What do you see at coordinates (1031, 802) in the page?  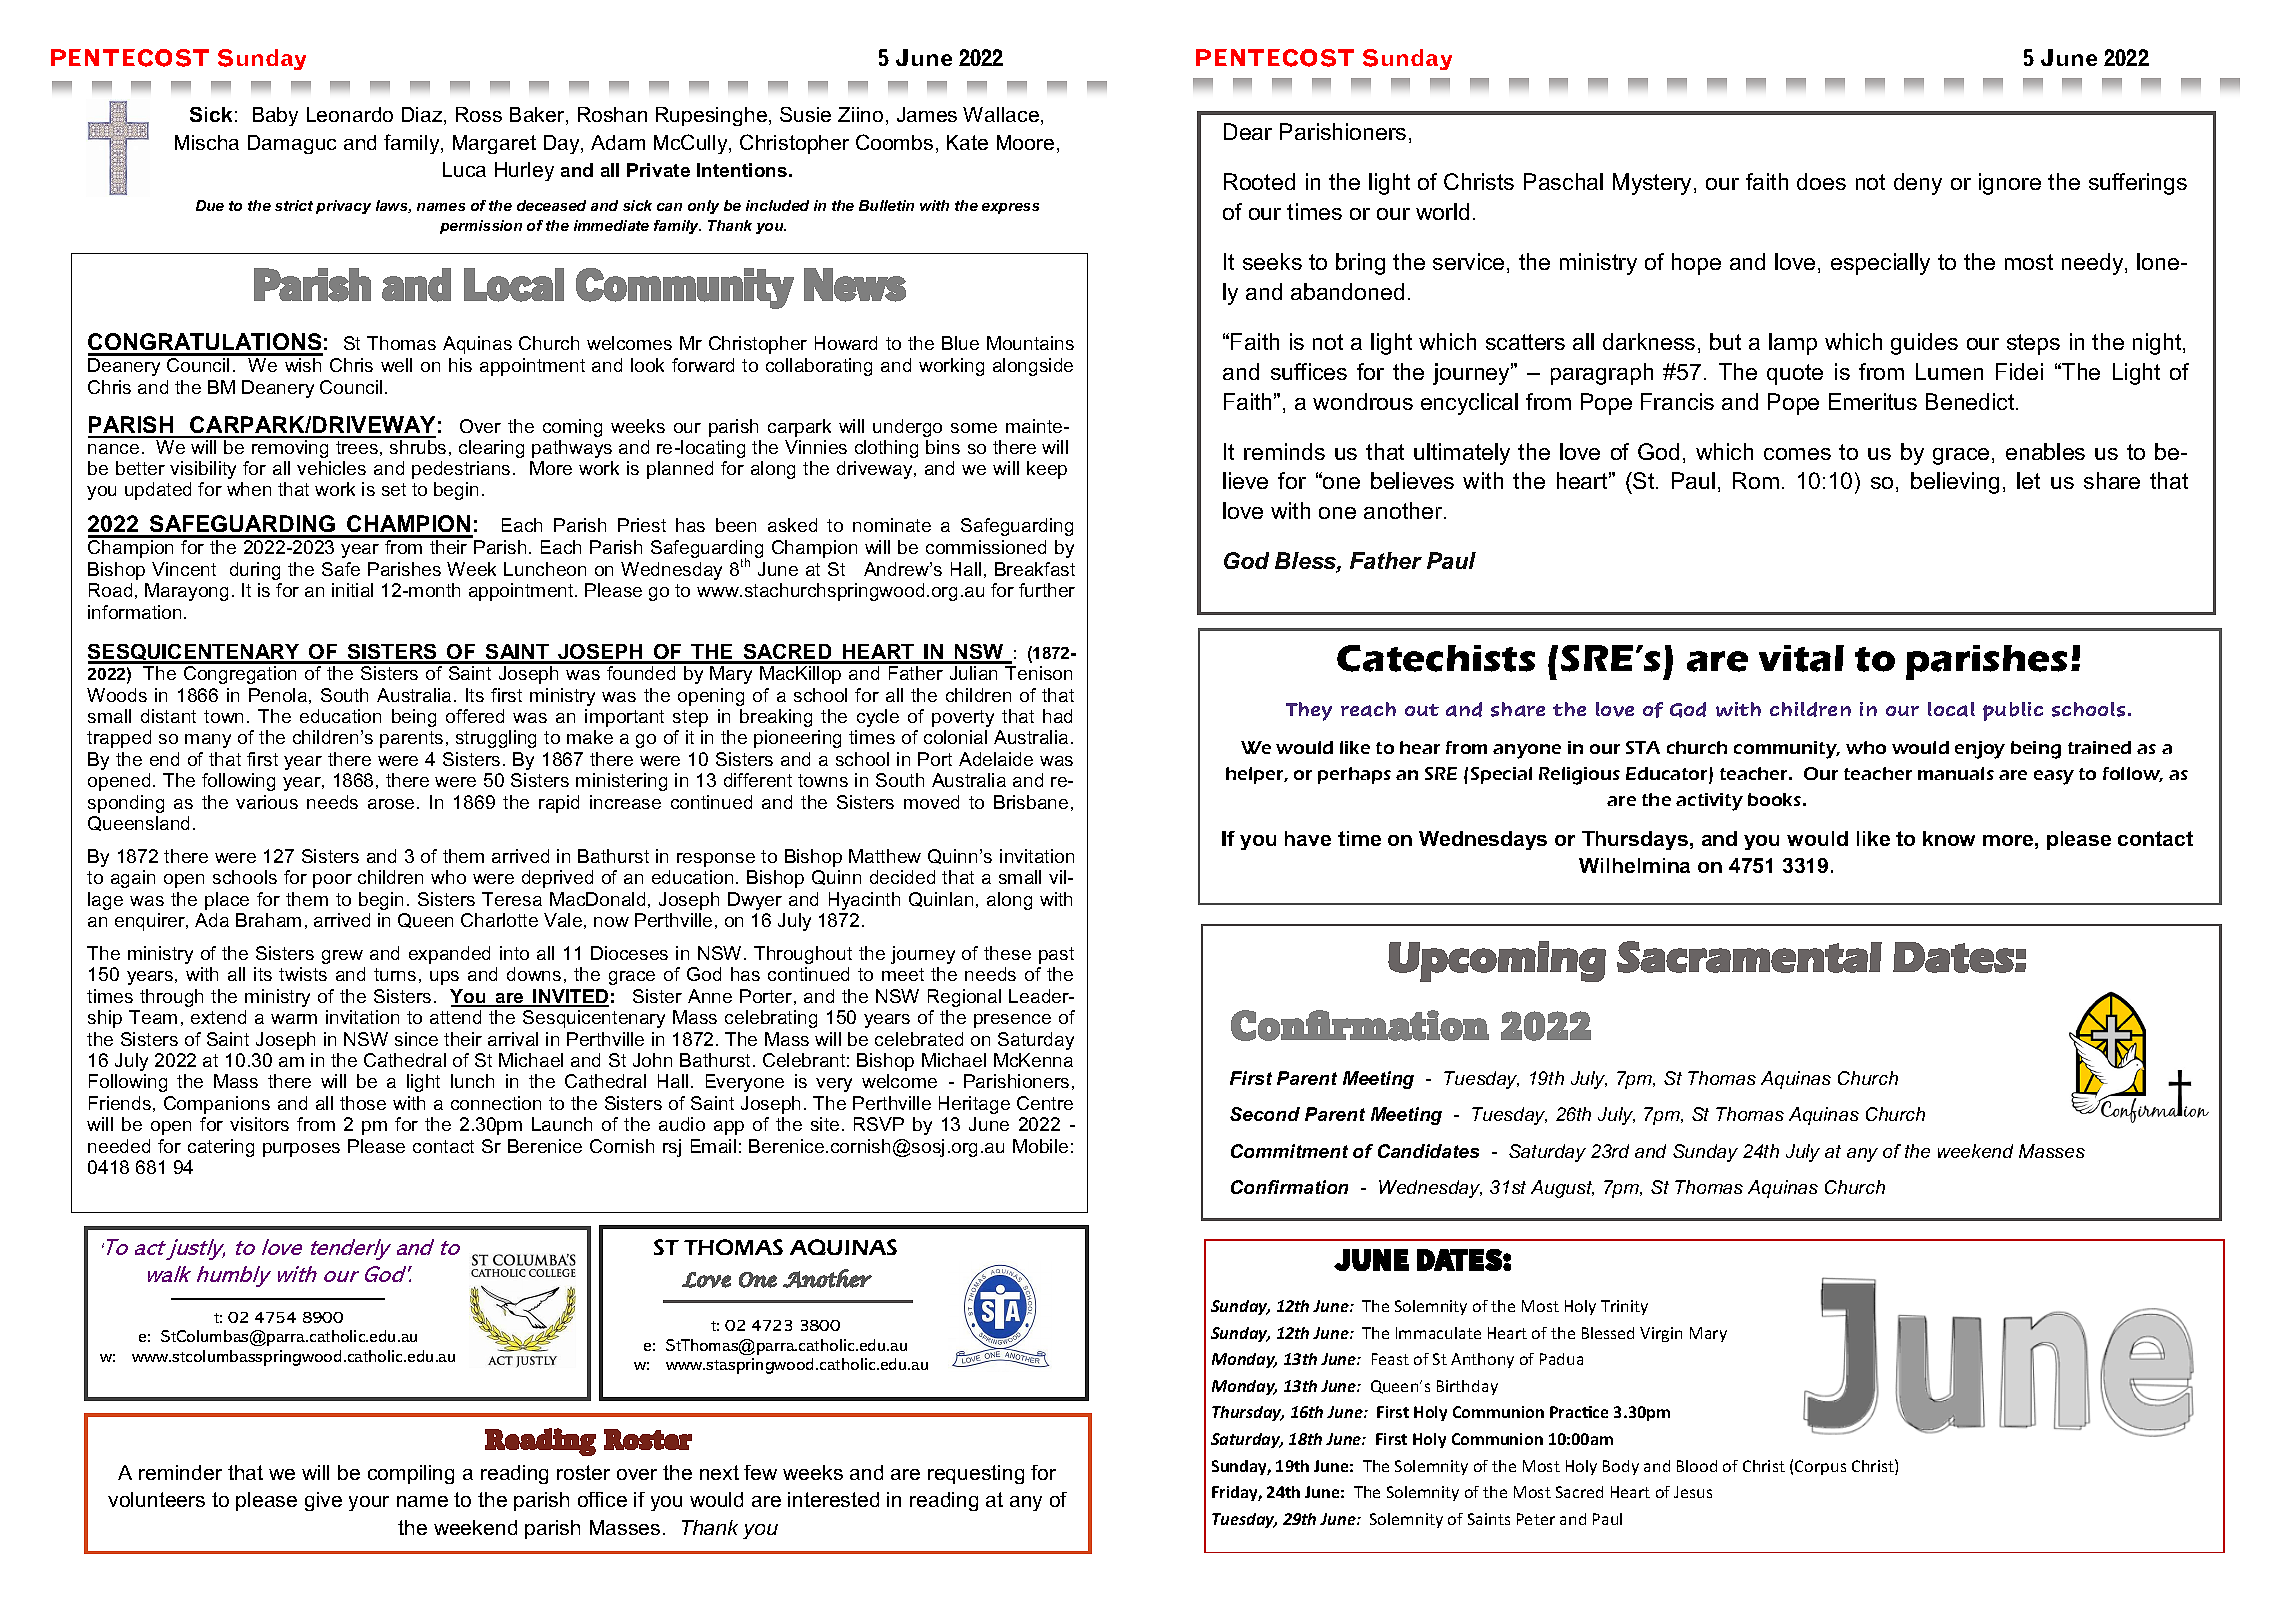 I see `Brisbane` at bounding box center [1031, 802].
